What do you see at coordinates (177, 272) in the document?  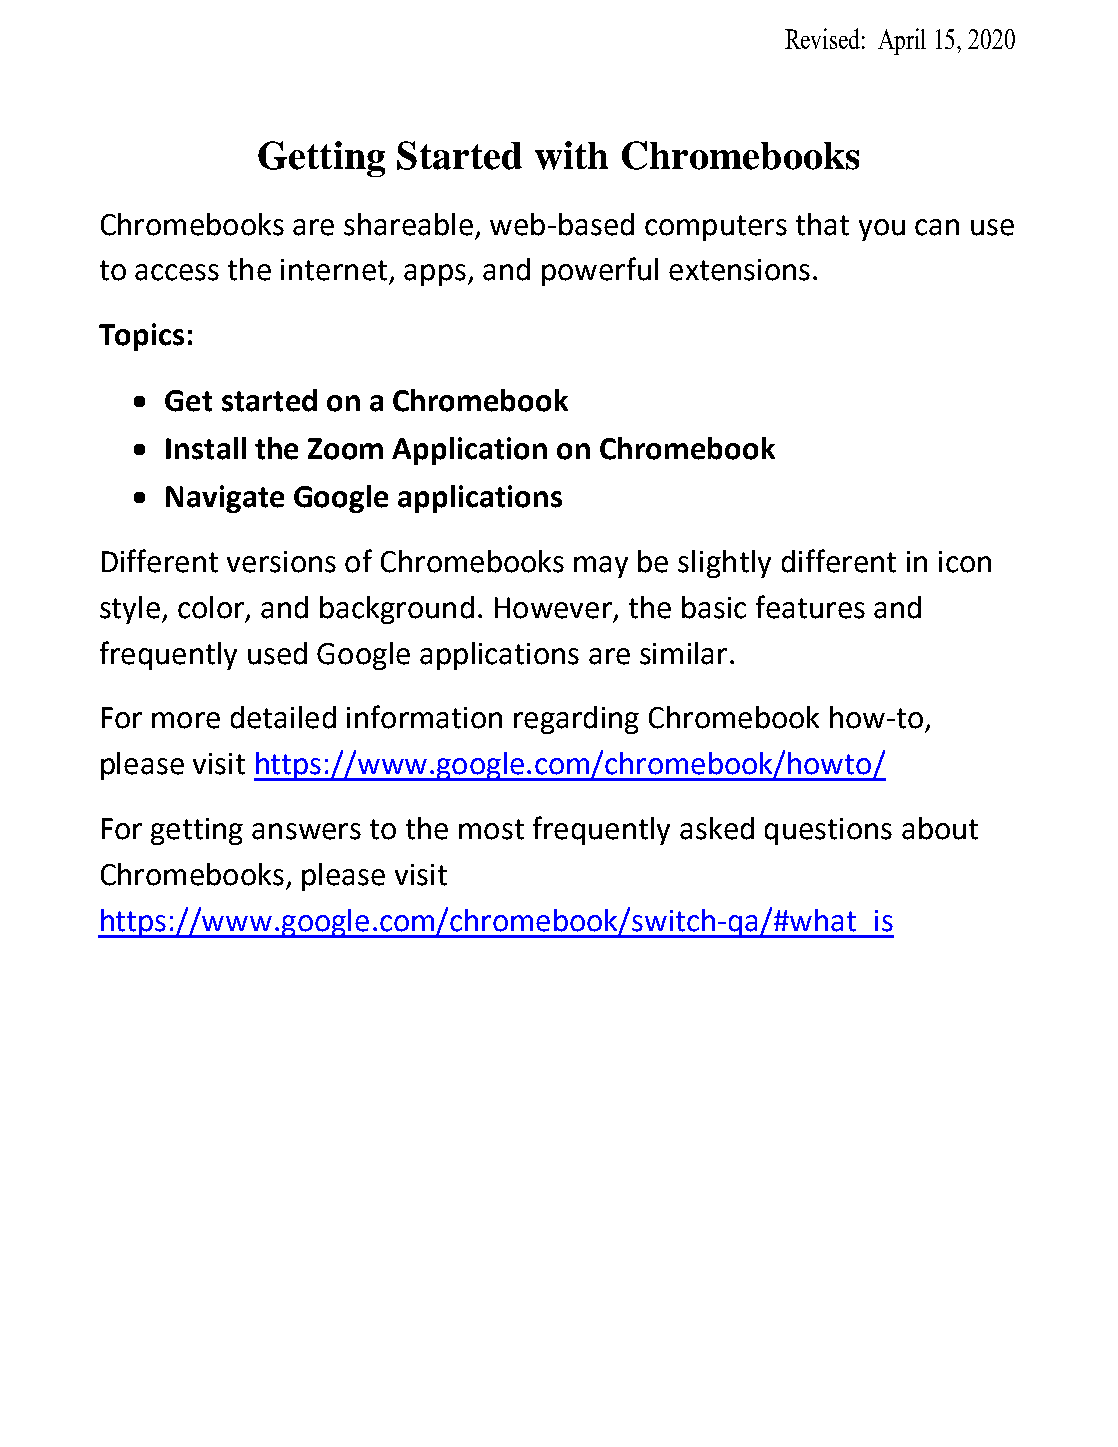 I see `access` at bounding box center [177, 272].
